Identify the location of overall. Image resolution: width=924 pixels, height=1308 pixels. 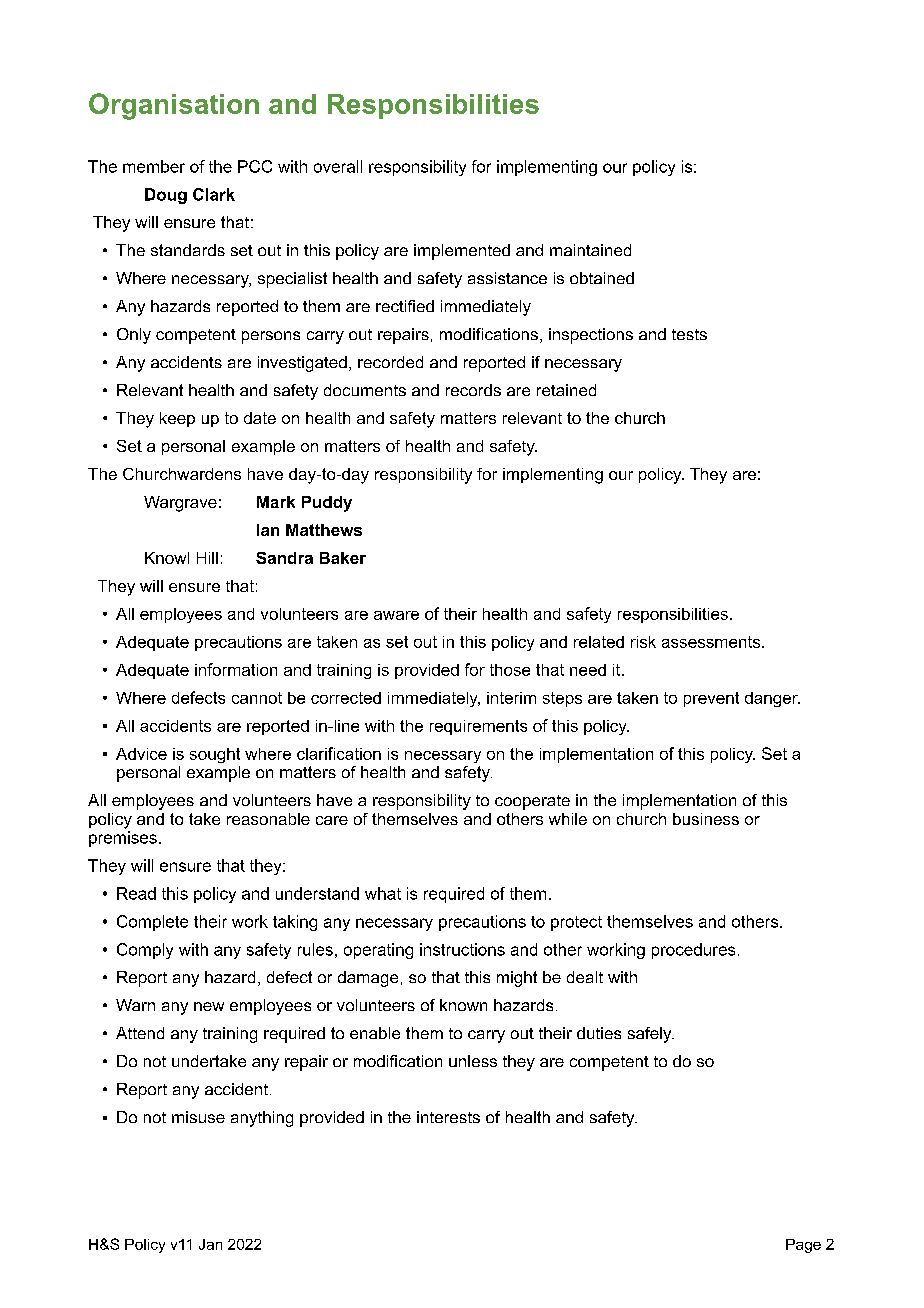
(338, 166).
